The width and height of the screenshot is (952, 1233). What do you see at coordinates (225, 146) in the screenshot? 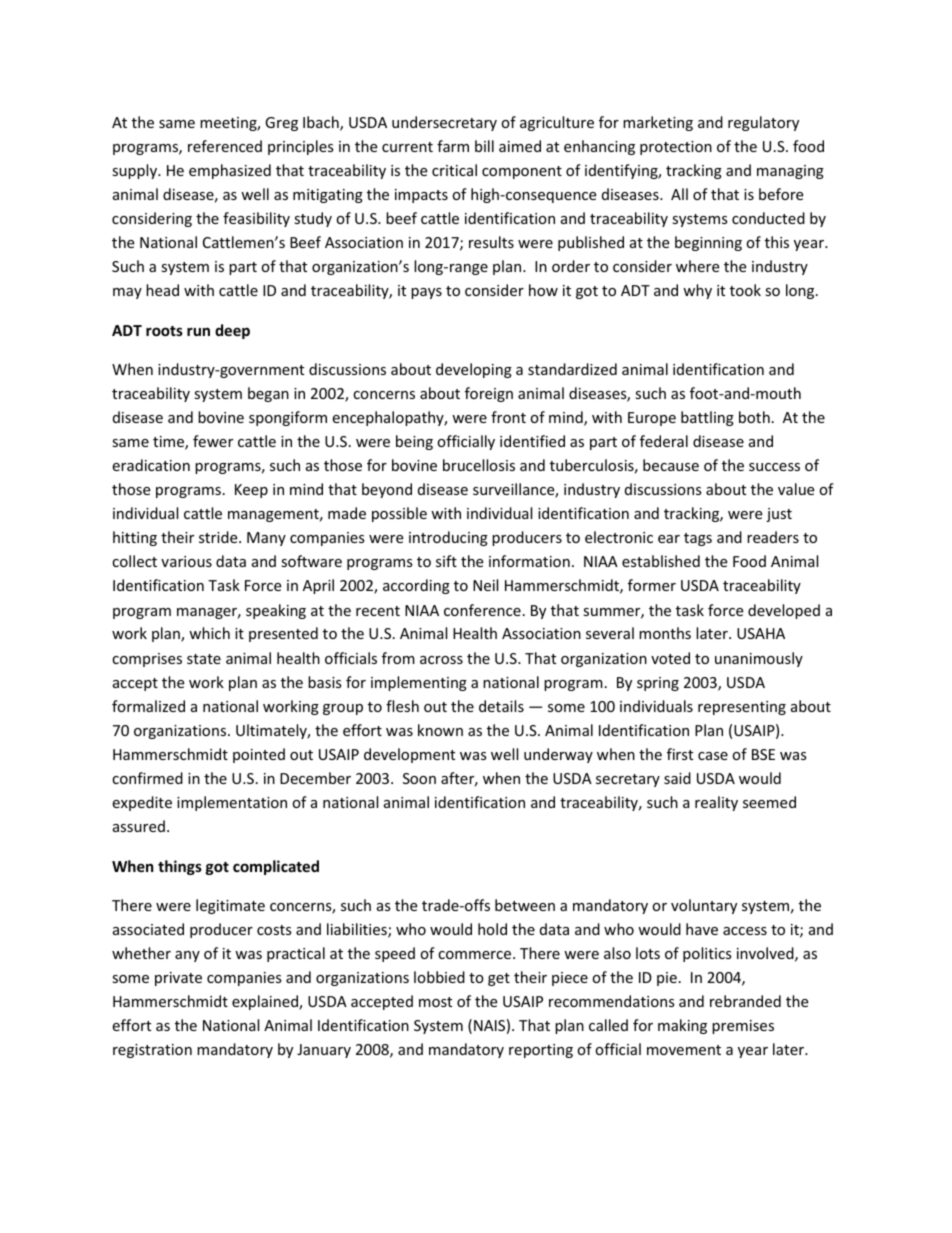
I see `referenced` at bounding box center [225, 146].
